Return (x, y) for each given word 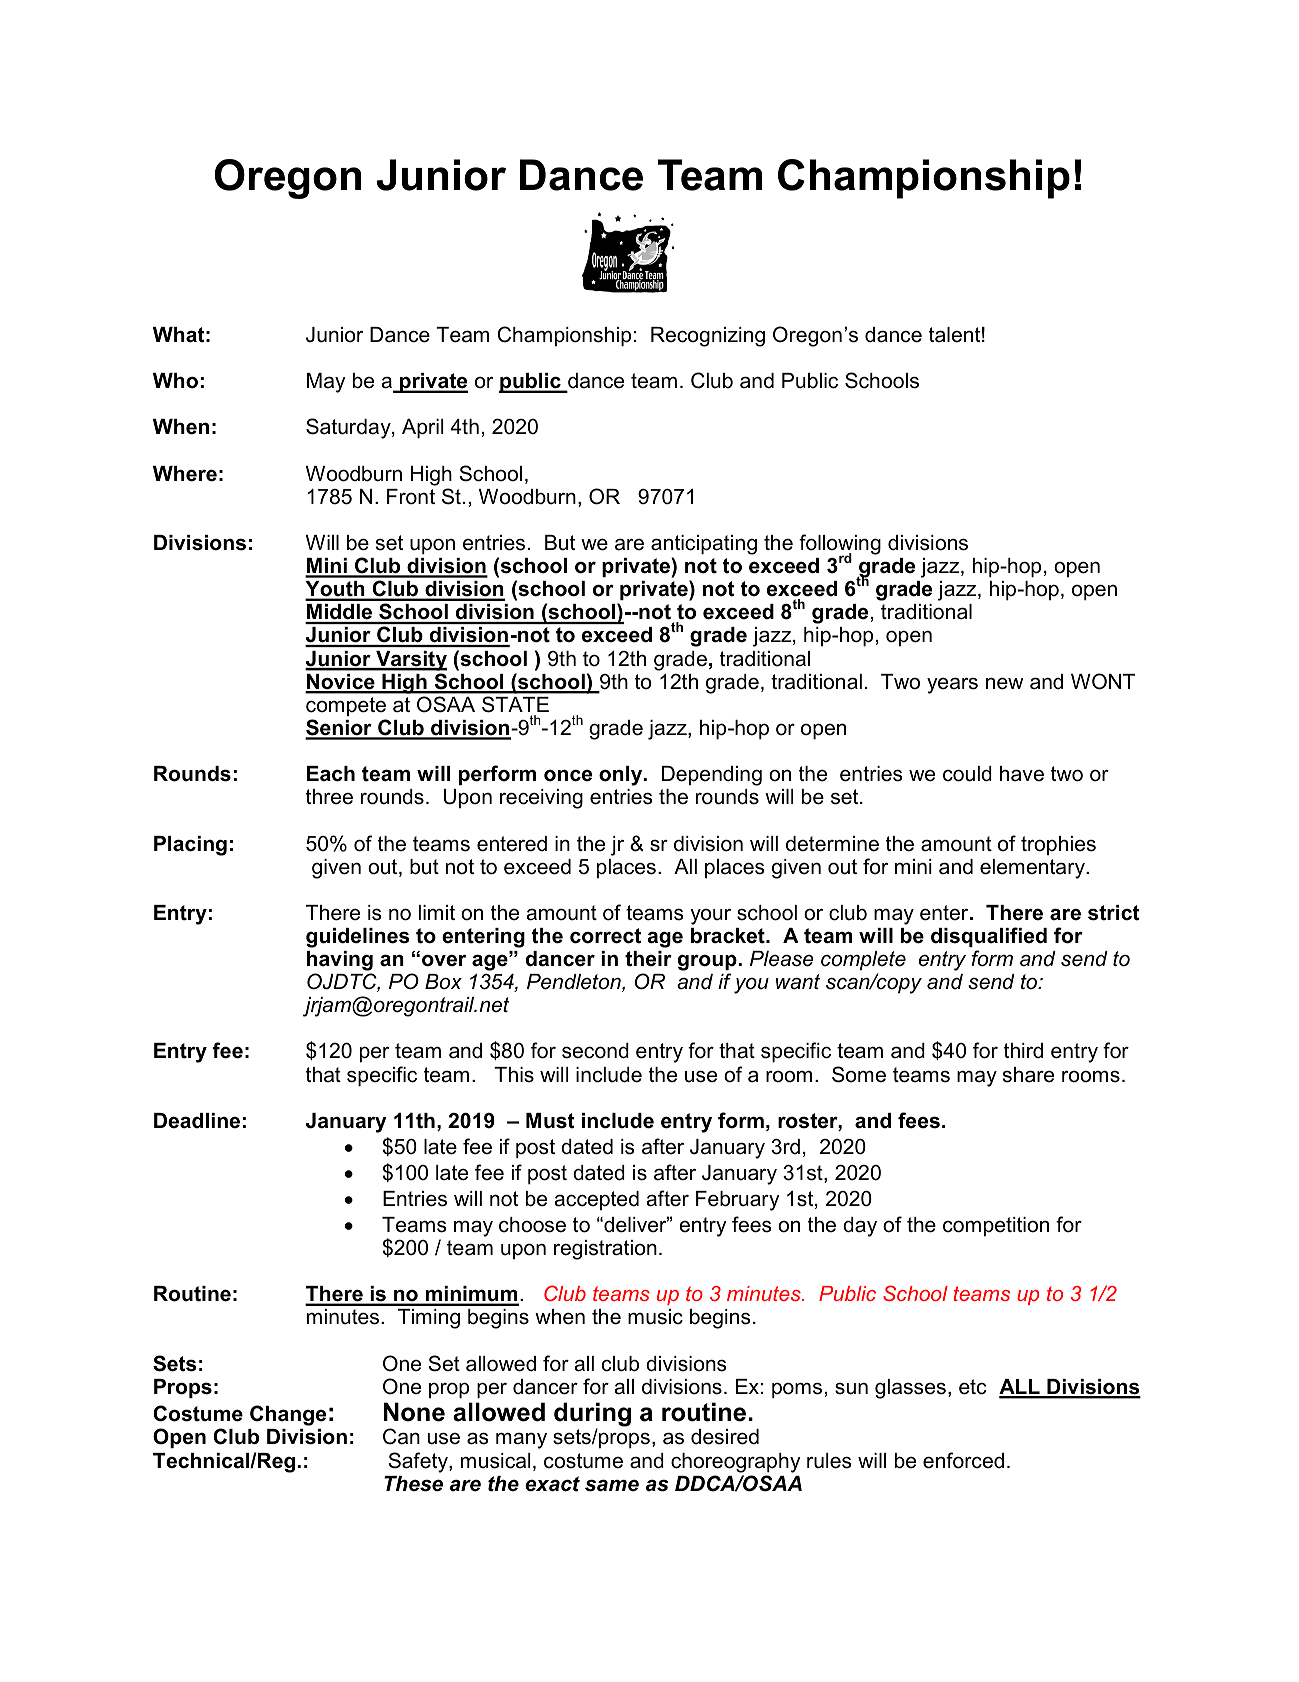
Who (175, 381)
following (840, 545)
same (612, 1485)
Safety (419, 1462)
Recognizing (708, 337)
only (622, 776)
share (1028, 1075)
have (1022, 774)
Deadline (197, 1121)
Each (331, 774)
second (595, 1051)
